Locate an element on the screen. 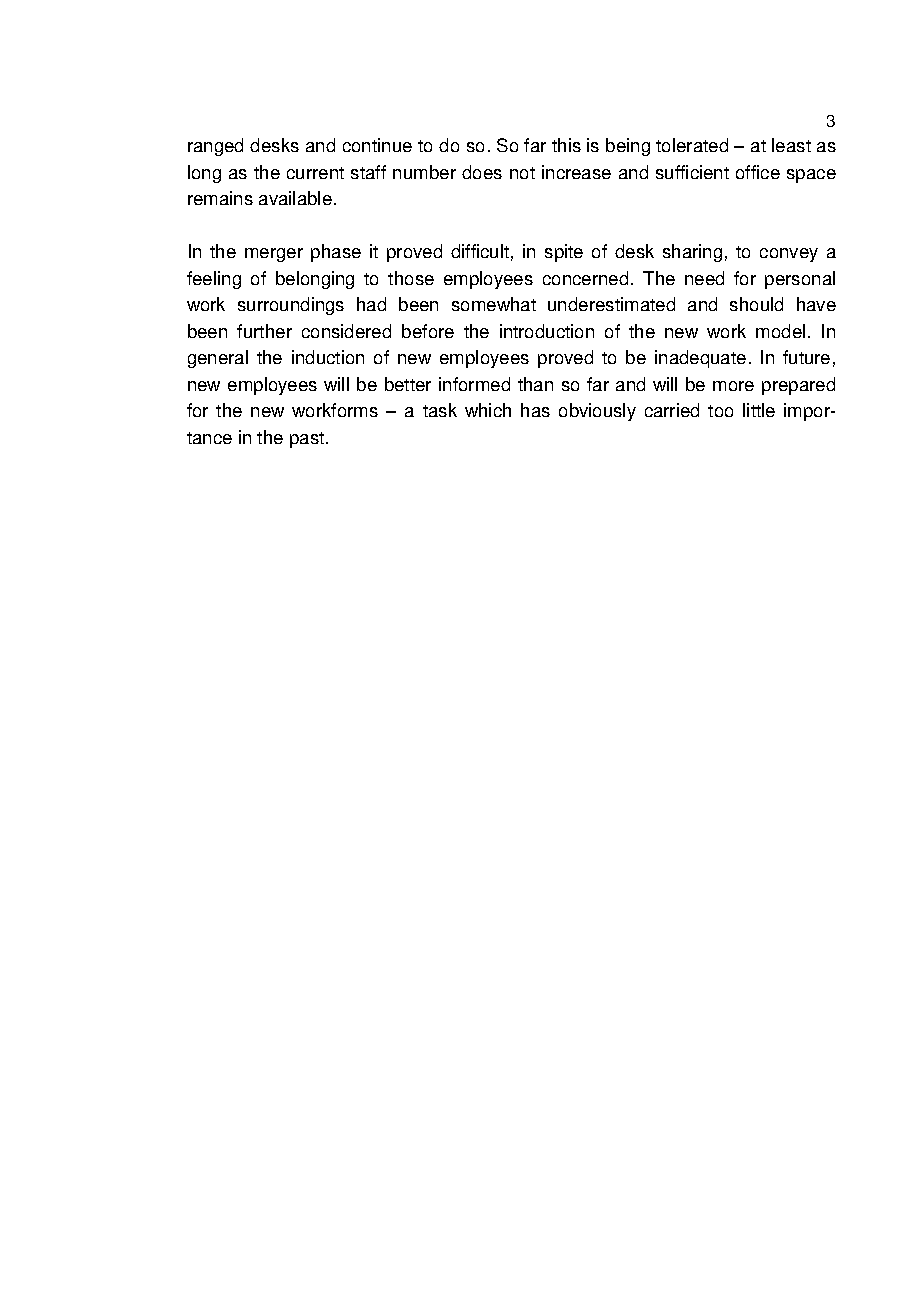 Image resolution: width=924 pixels, height=1308 pixels. past is located at coordinates (308, 440).
